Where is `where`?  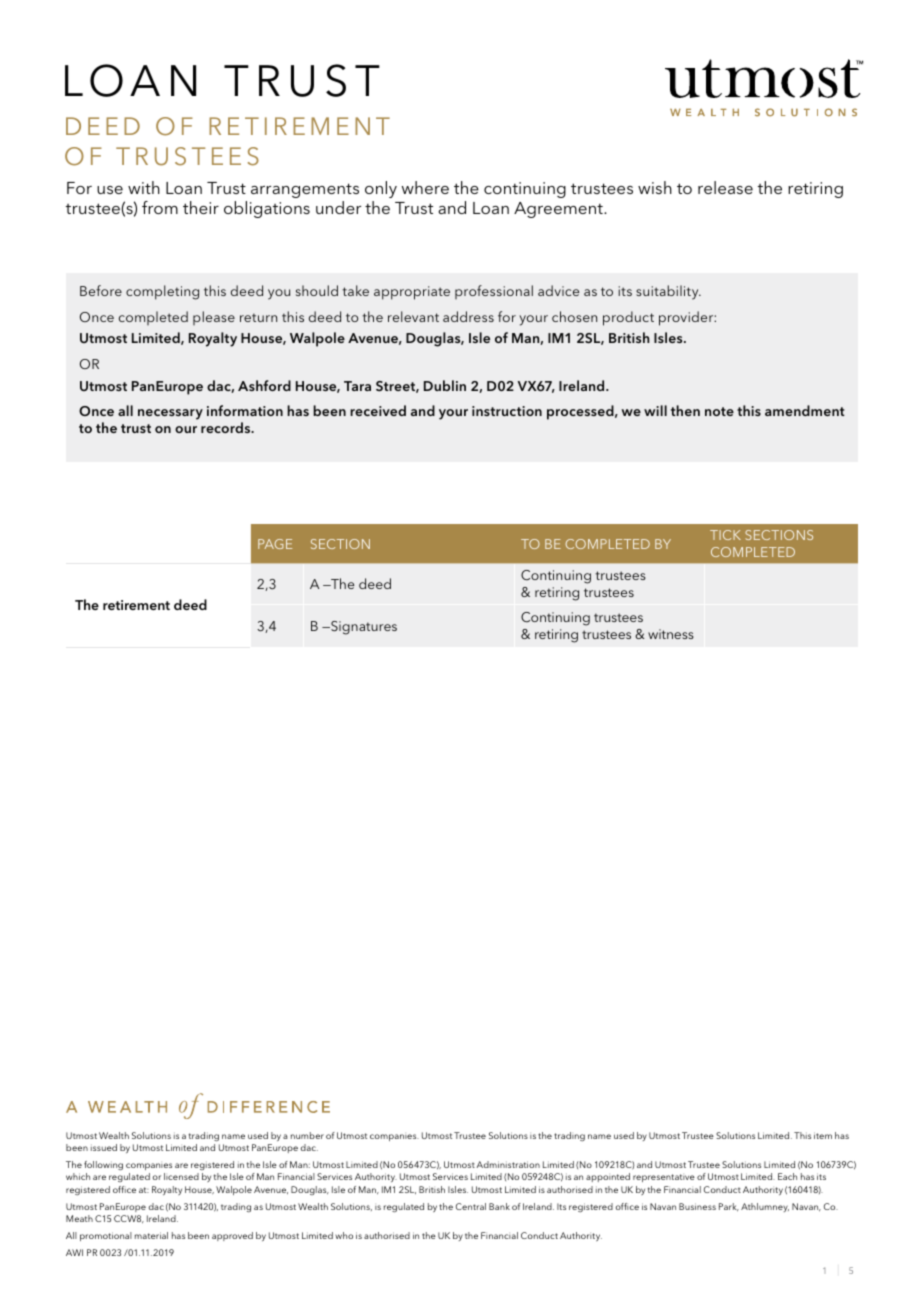
where is located at coordinates (425, 187).
